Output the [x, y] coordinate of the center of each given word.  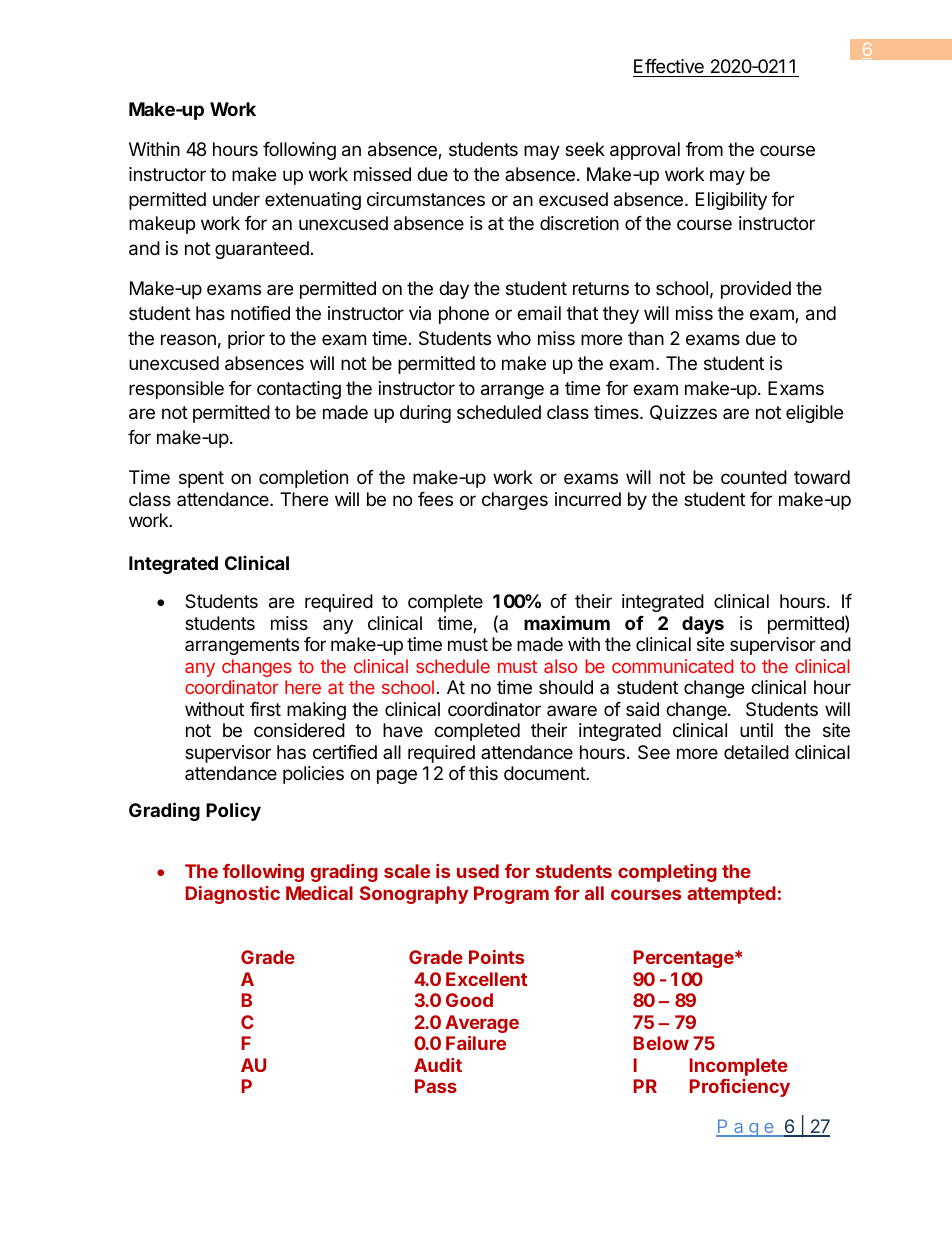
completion [303, 479]
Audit [438, 1065]
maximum [567, 622]
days [703, 625]
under [236, 199]
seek [585, 149]
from [704, 149]
